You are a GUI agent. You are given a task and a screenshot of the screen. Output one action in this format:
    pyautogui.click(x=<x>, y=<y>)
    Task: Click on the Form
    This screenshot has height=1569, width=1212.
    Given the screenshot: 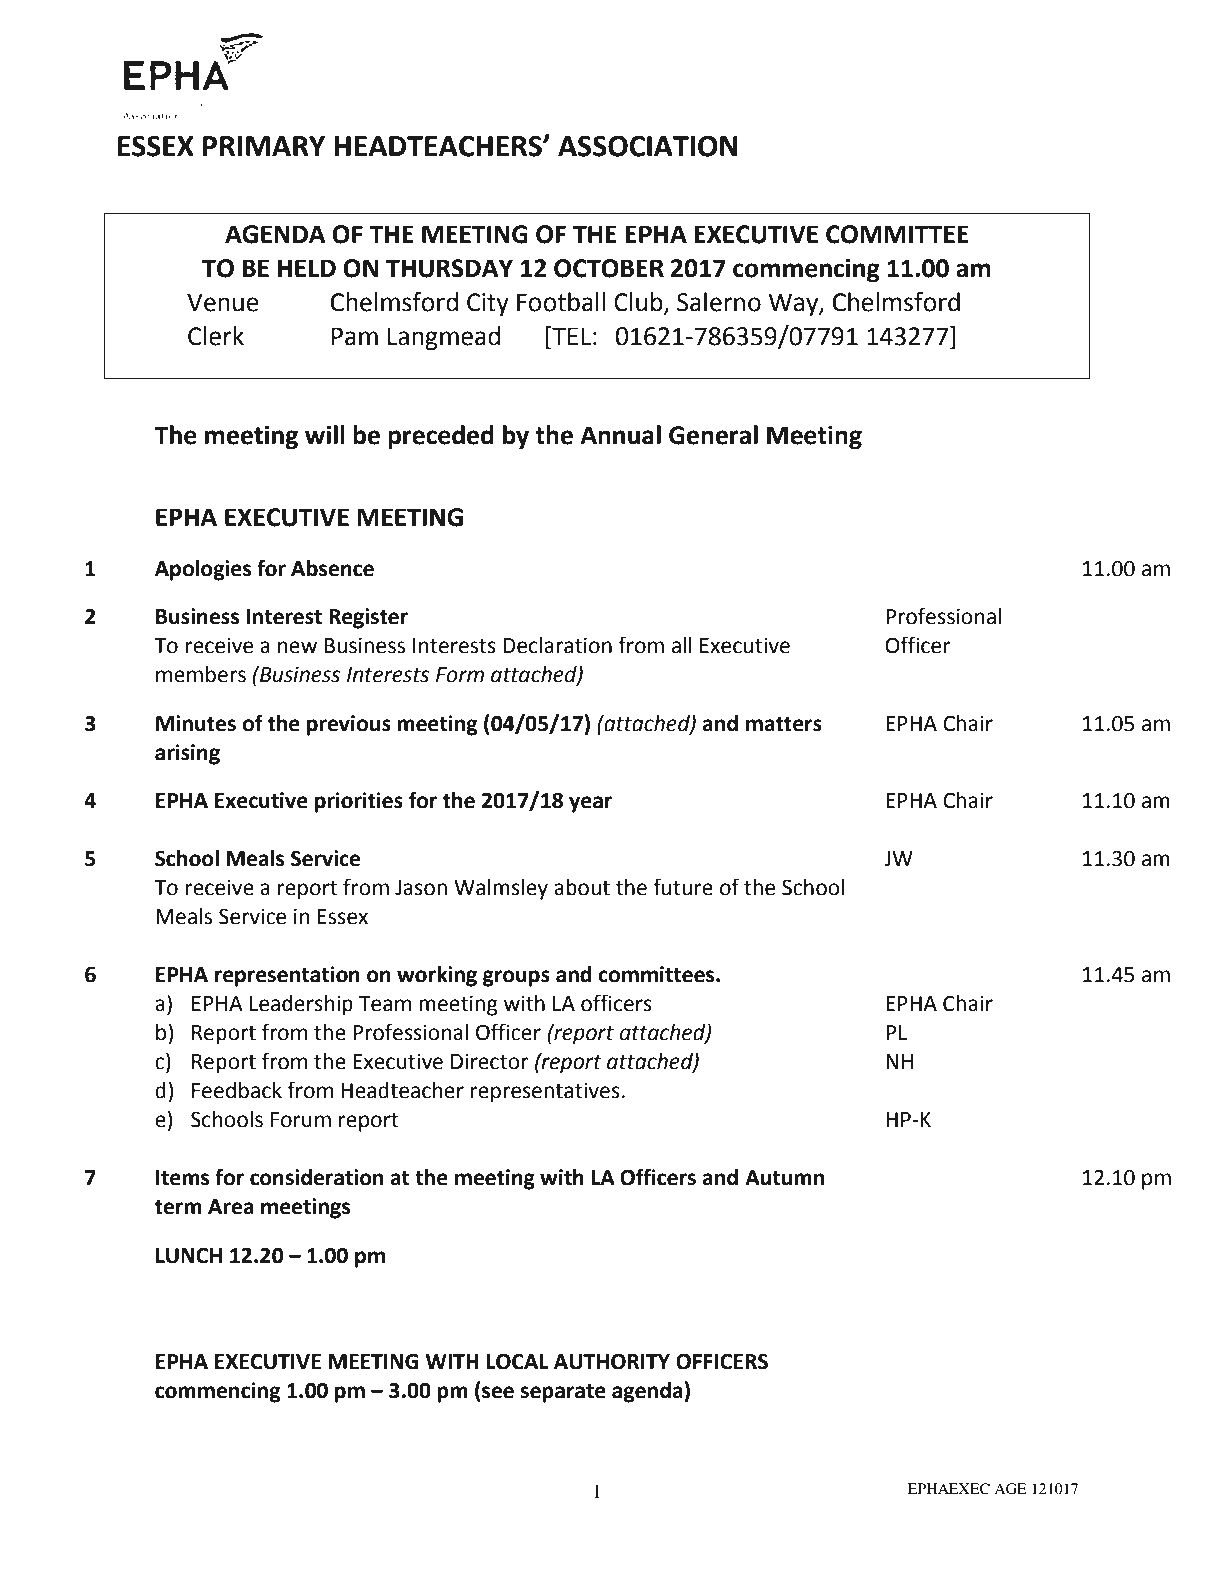 What is the action you would take?
    pyautogui.click(x=460, y=675)
